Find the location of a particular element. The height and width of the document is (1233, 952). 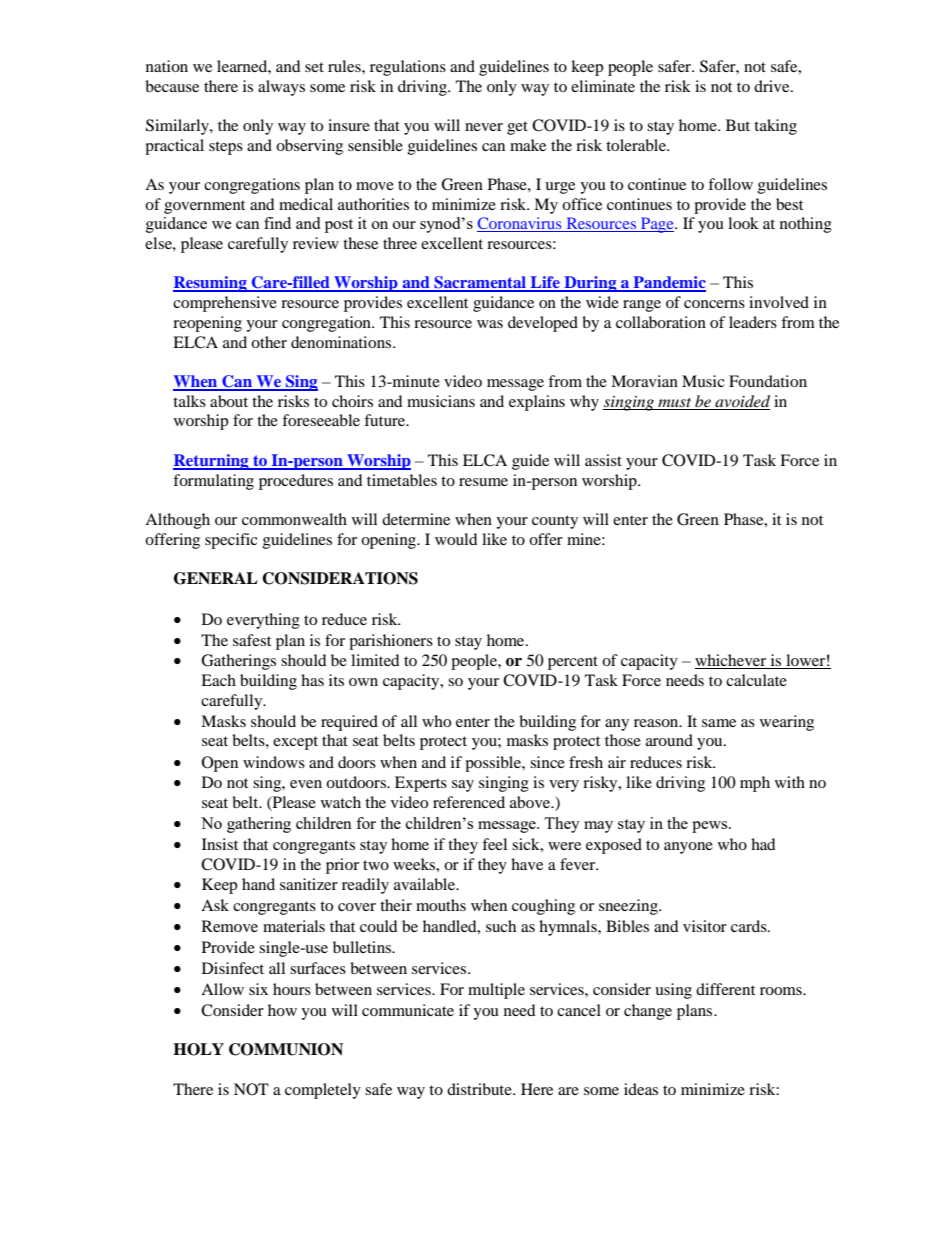

always is located at coordinates (281, 88).
